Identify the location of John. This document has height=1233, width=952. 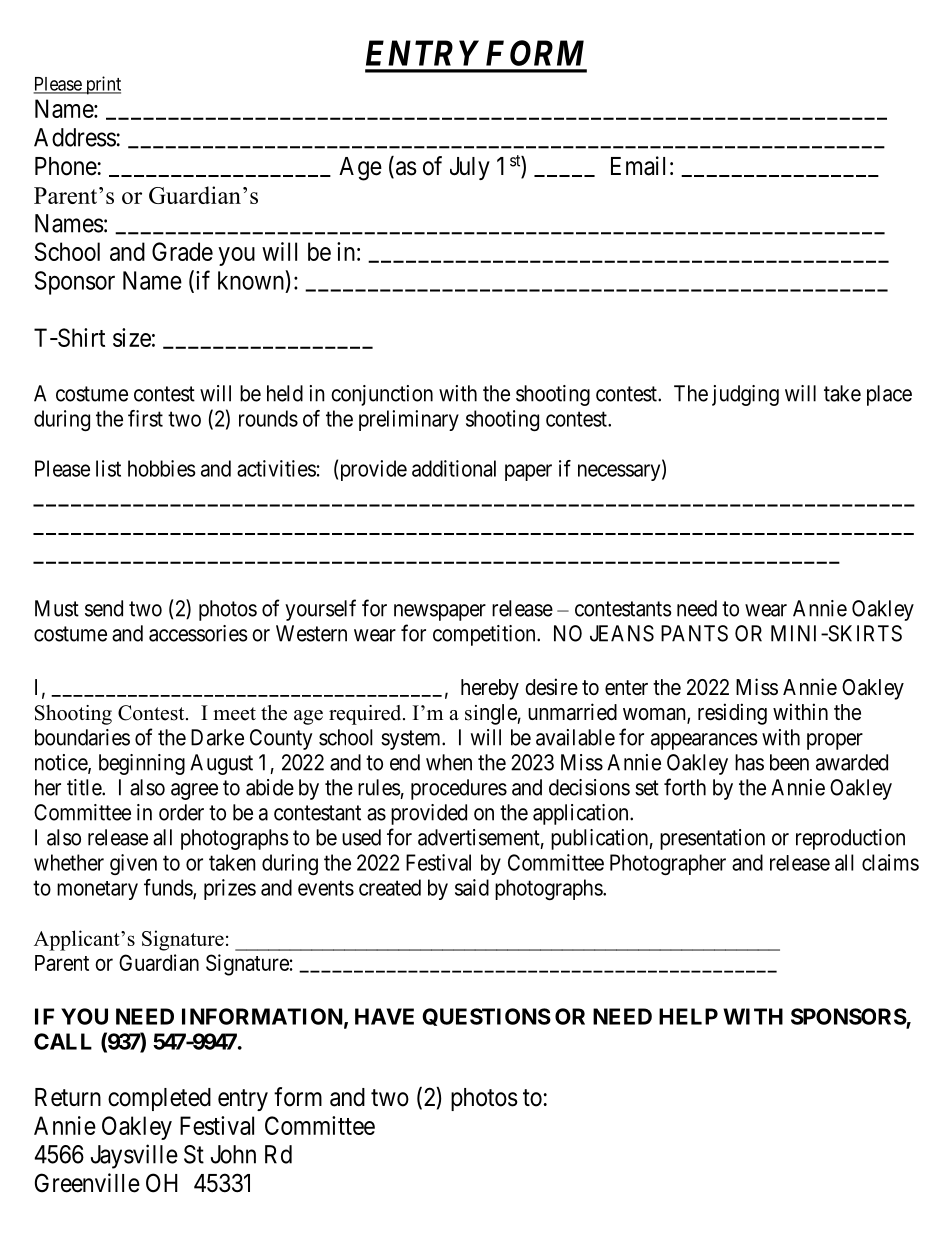
(233, 1154).
